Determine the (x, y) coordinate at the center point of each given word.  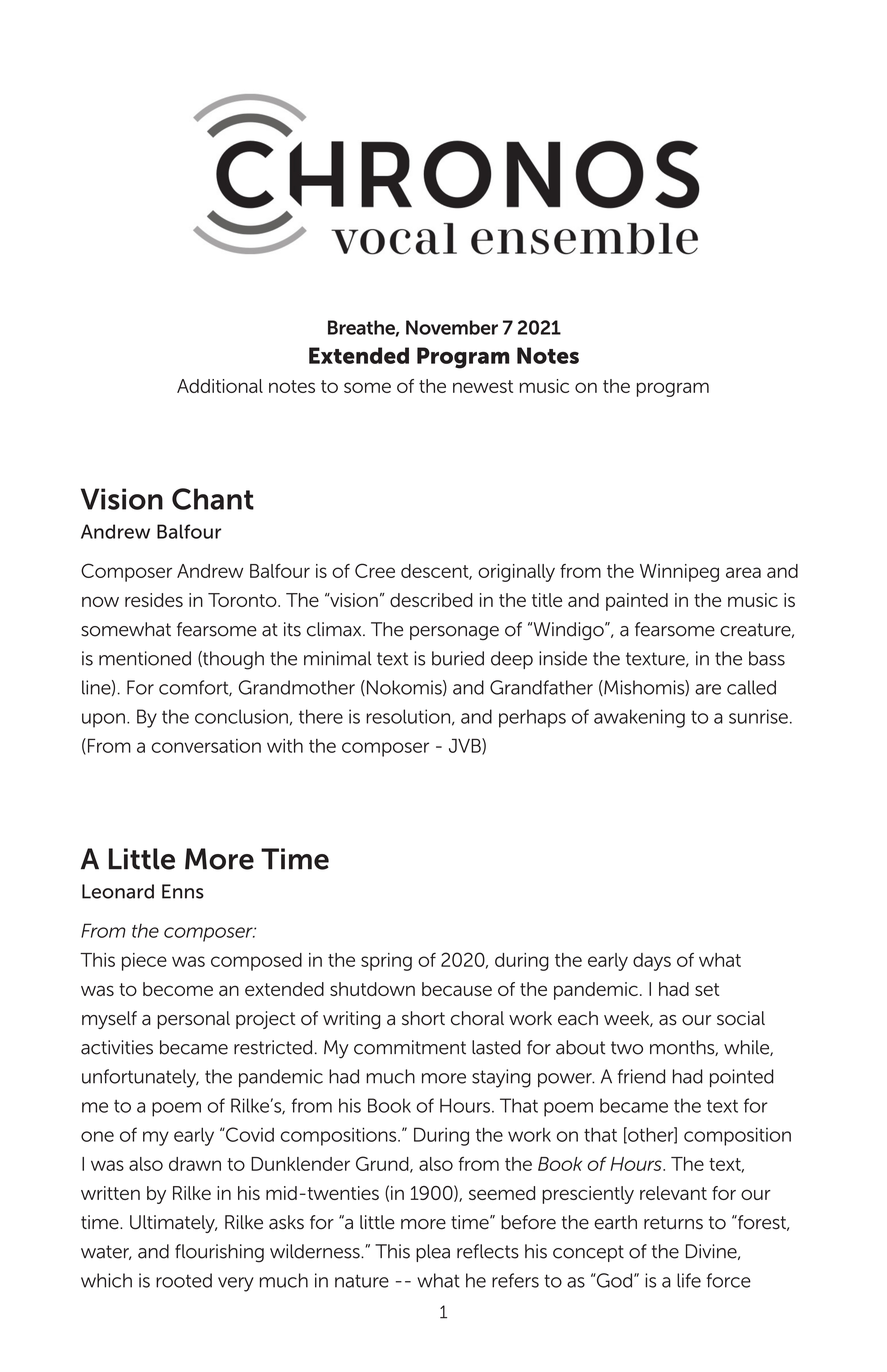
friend (641, 1076)
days (652, 962)
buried (458, 658)
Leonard (118, 891)
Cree (375, 570)
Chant (213, 499)
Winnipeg (679, 573)
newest (483, 386)
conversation (206, 746)
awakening (639, 718)
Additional (220, 386)
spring (386, 962)
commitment (410, 1047)
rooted (184, 1280)
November (452, 327)
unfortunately (140, 1078)
